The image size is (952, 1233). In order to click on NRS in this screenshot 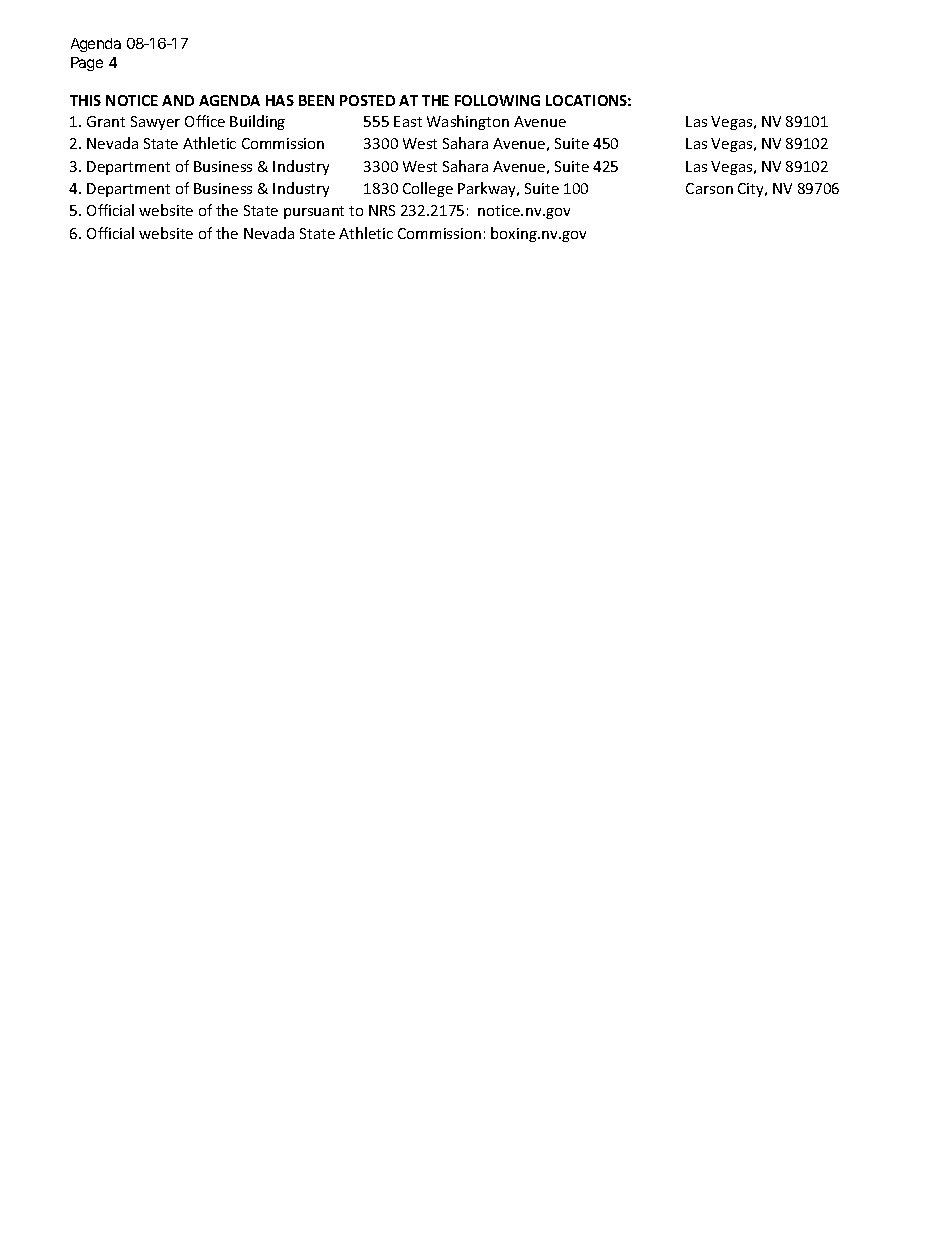, I will do `click(382, 210)`.
